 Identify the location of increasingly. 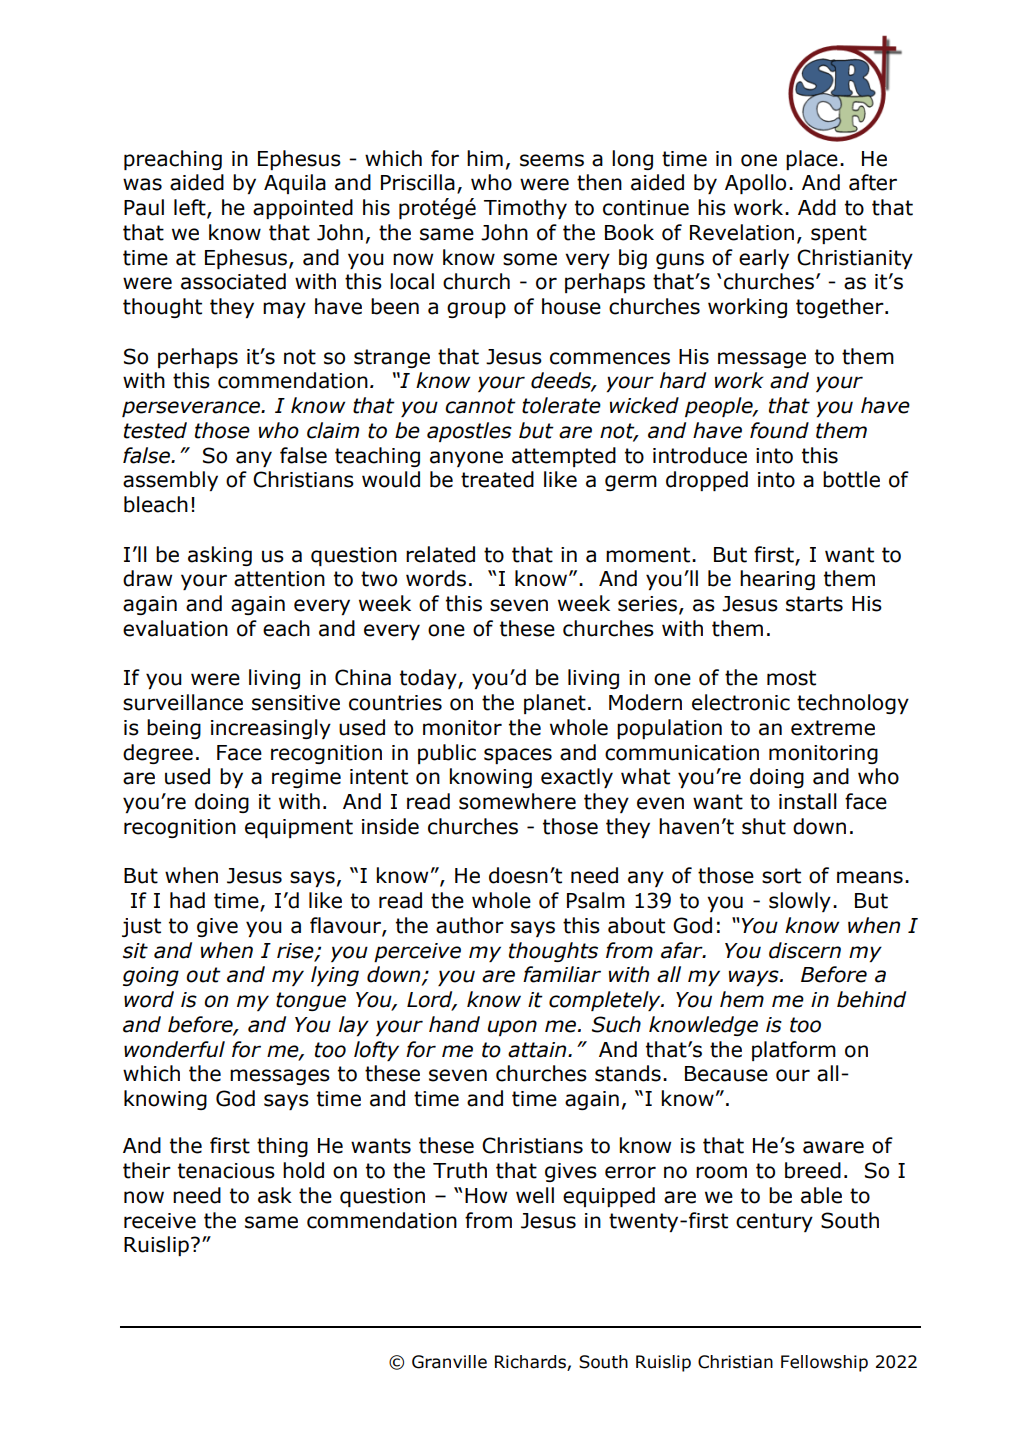
(271, 729).
